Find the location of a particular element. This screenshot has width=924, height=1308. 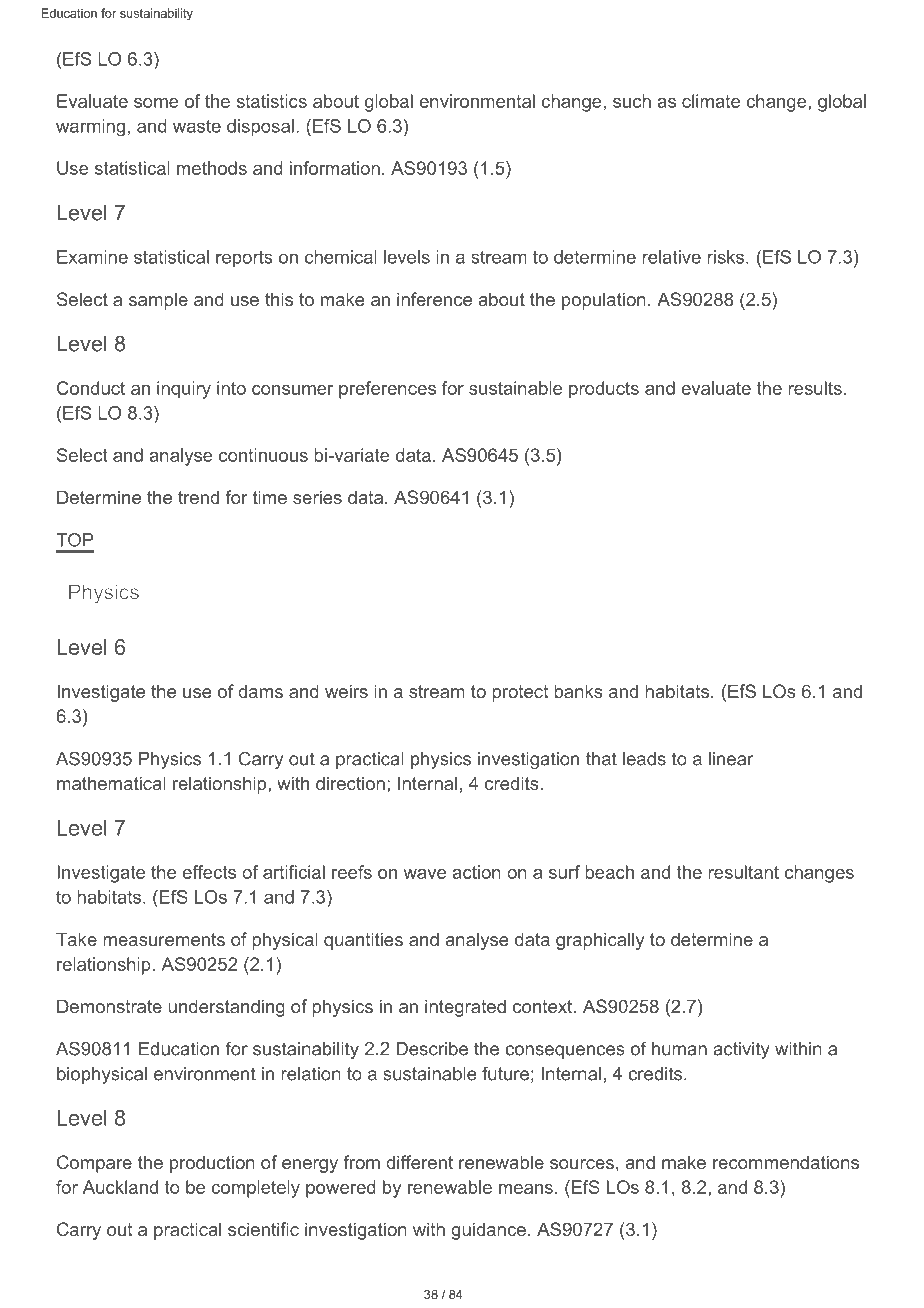

different is located at coordinates (419, 1162).
